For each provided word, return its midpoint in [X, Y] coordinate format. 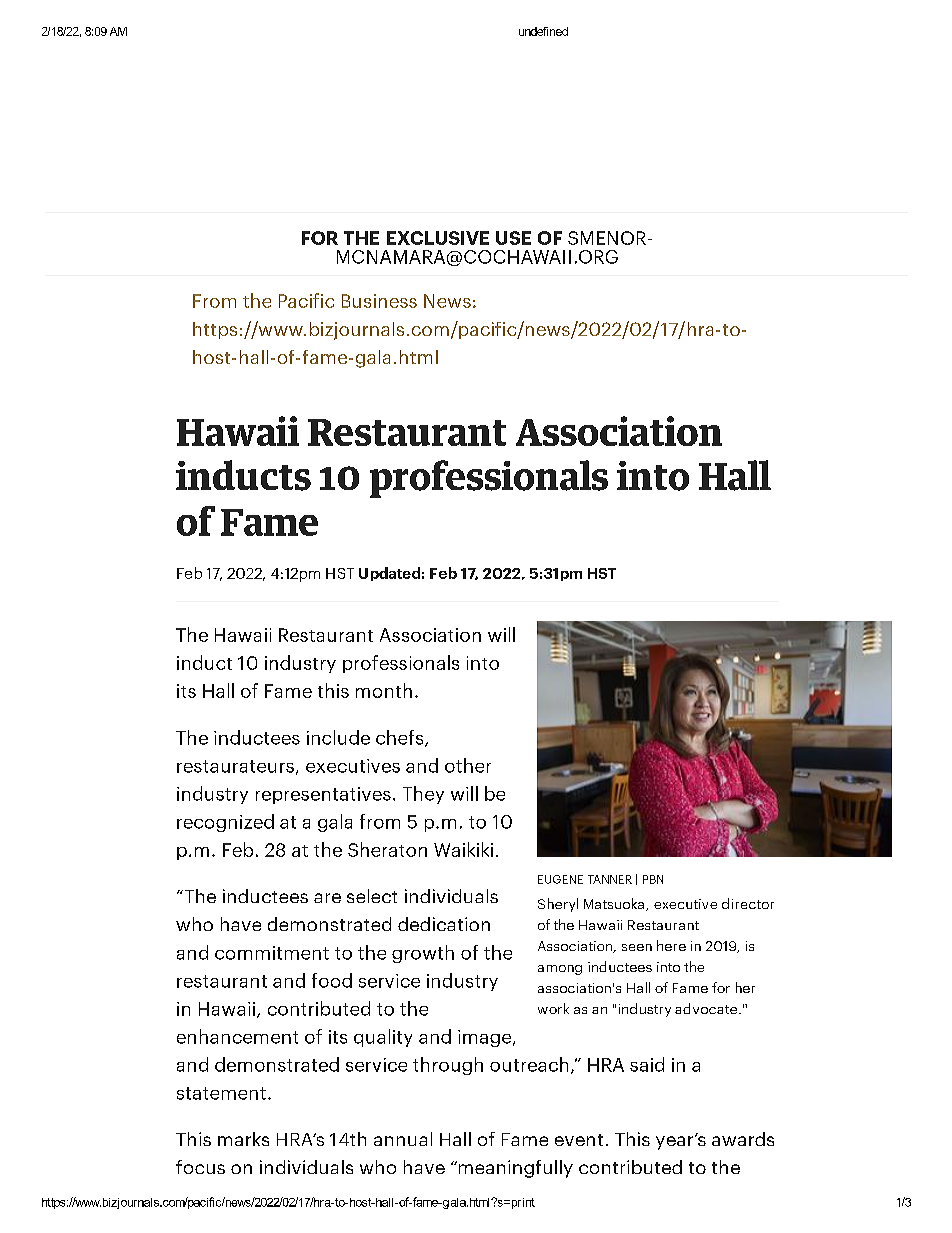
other [468, 765]
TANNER [610, 879]
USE [513, 238]
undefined [543, 31]
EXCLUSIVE [438, 238]
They [423, 795]
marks [243, 1139]
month [384, 690]
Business [379, 301]
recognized [225, 823]
